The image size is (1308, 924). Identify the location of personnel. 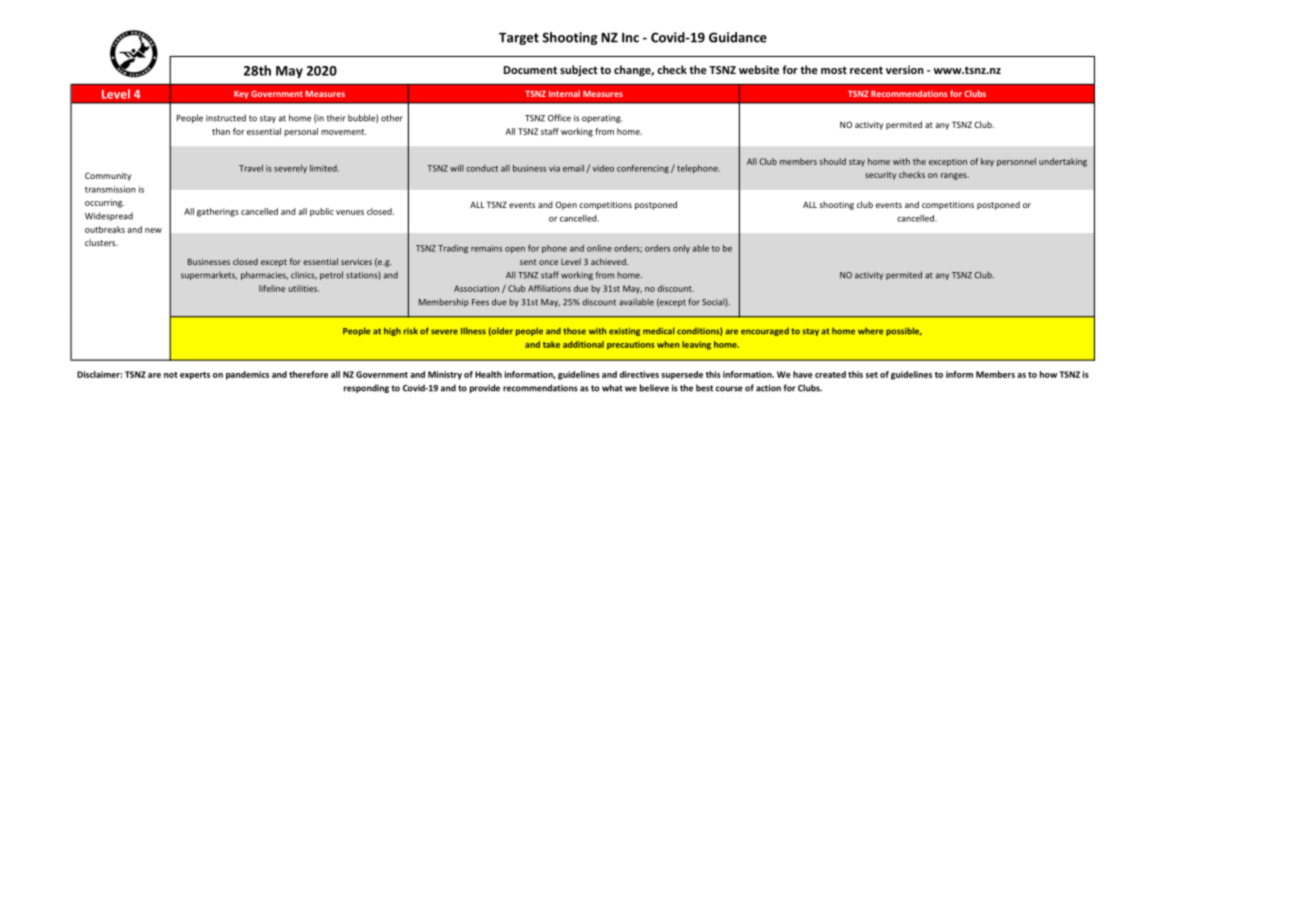
(1016, 162).
